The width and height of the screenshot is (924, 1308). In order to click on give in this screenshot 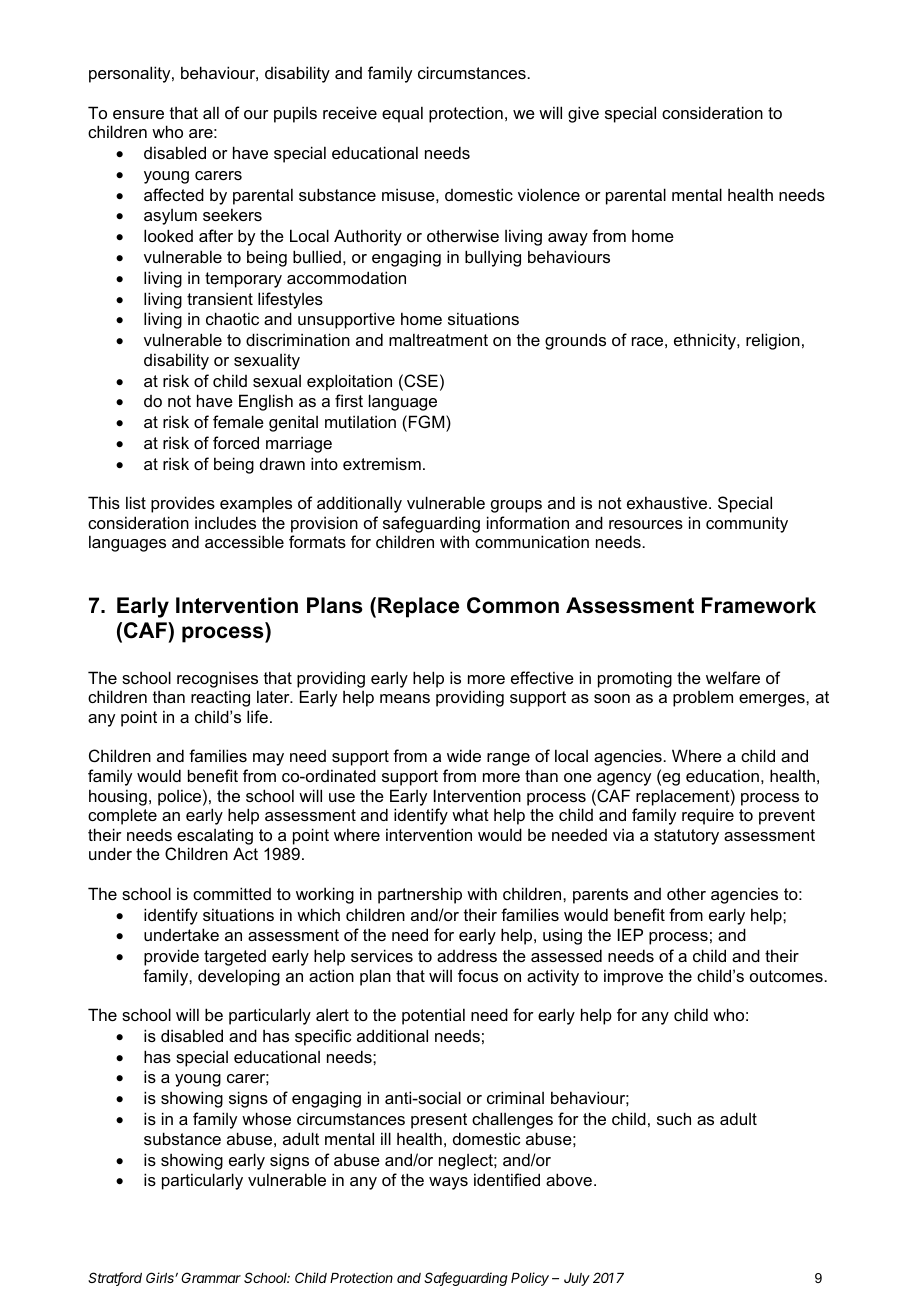, I will do `click(583, 114)`.
